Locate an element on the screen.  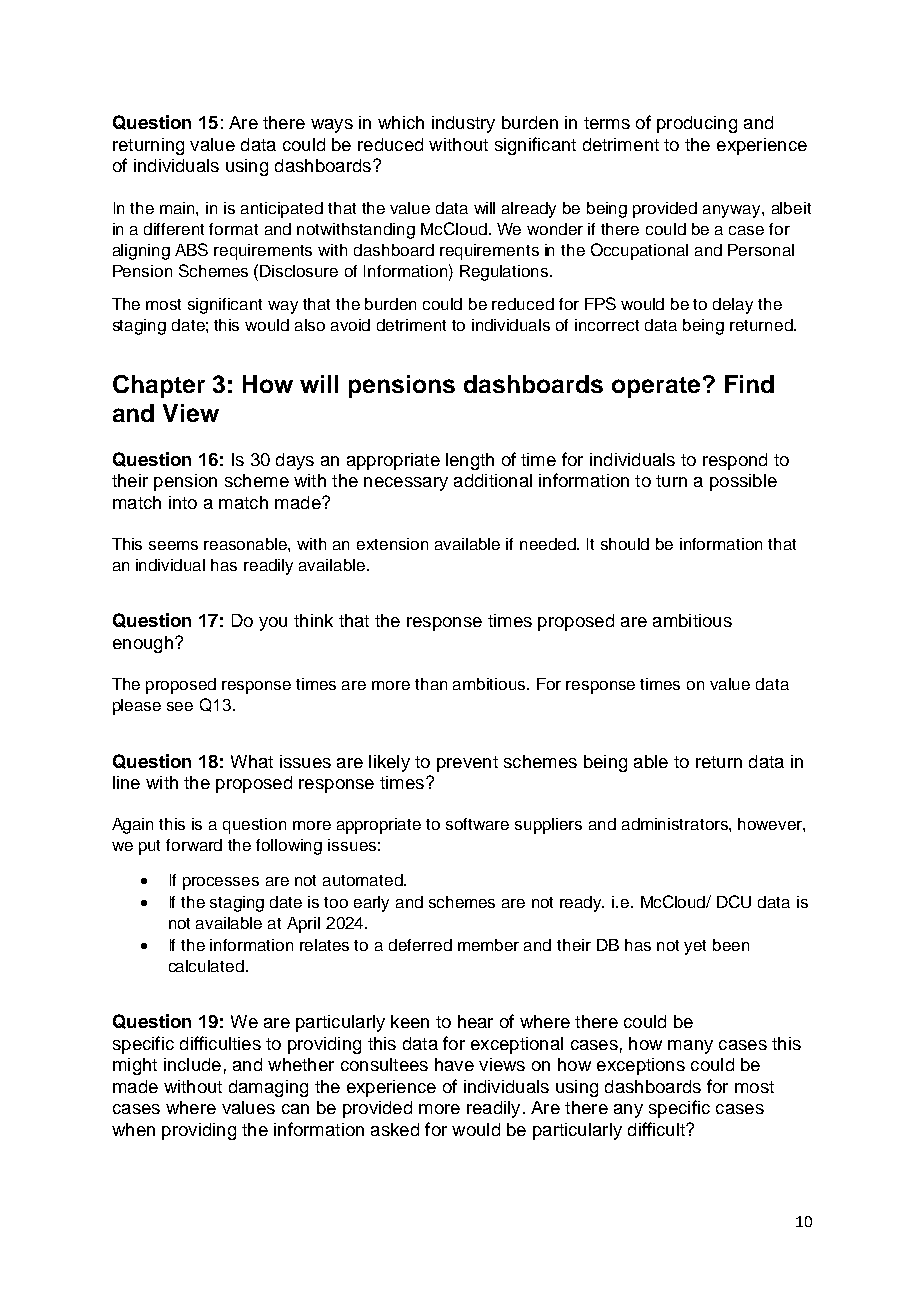
DCU is located at coordinates (734, 901).
